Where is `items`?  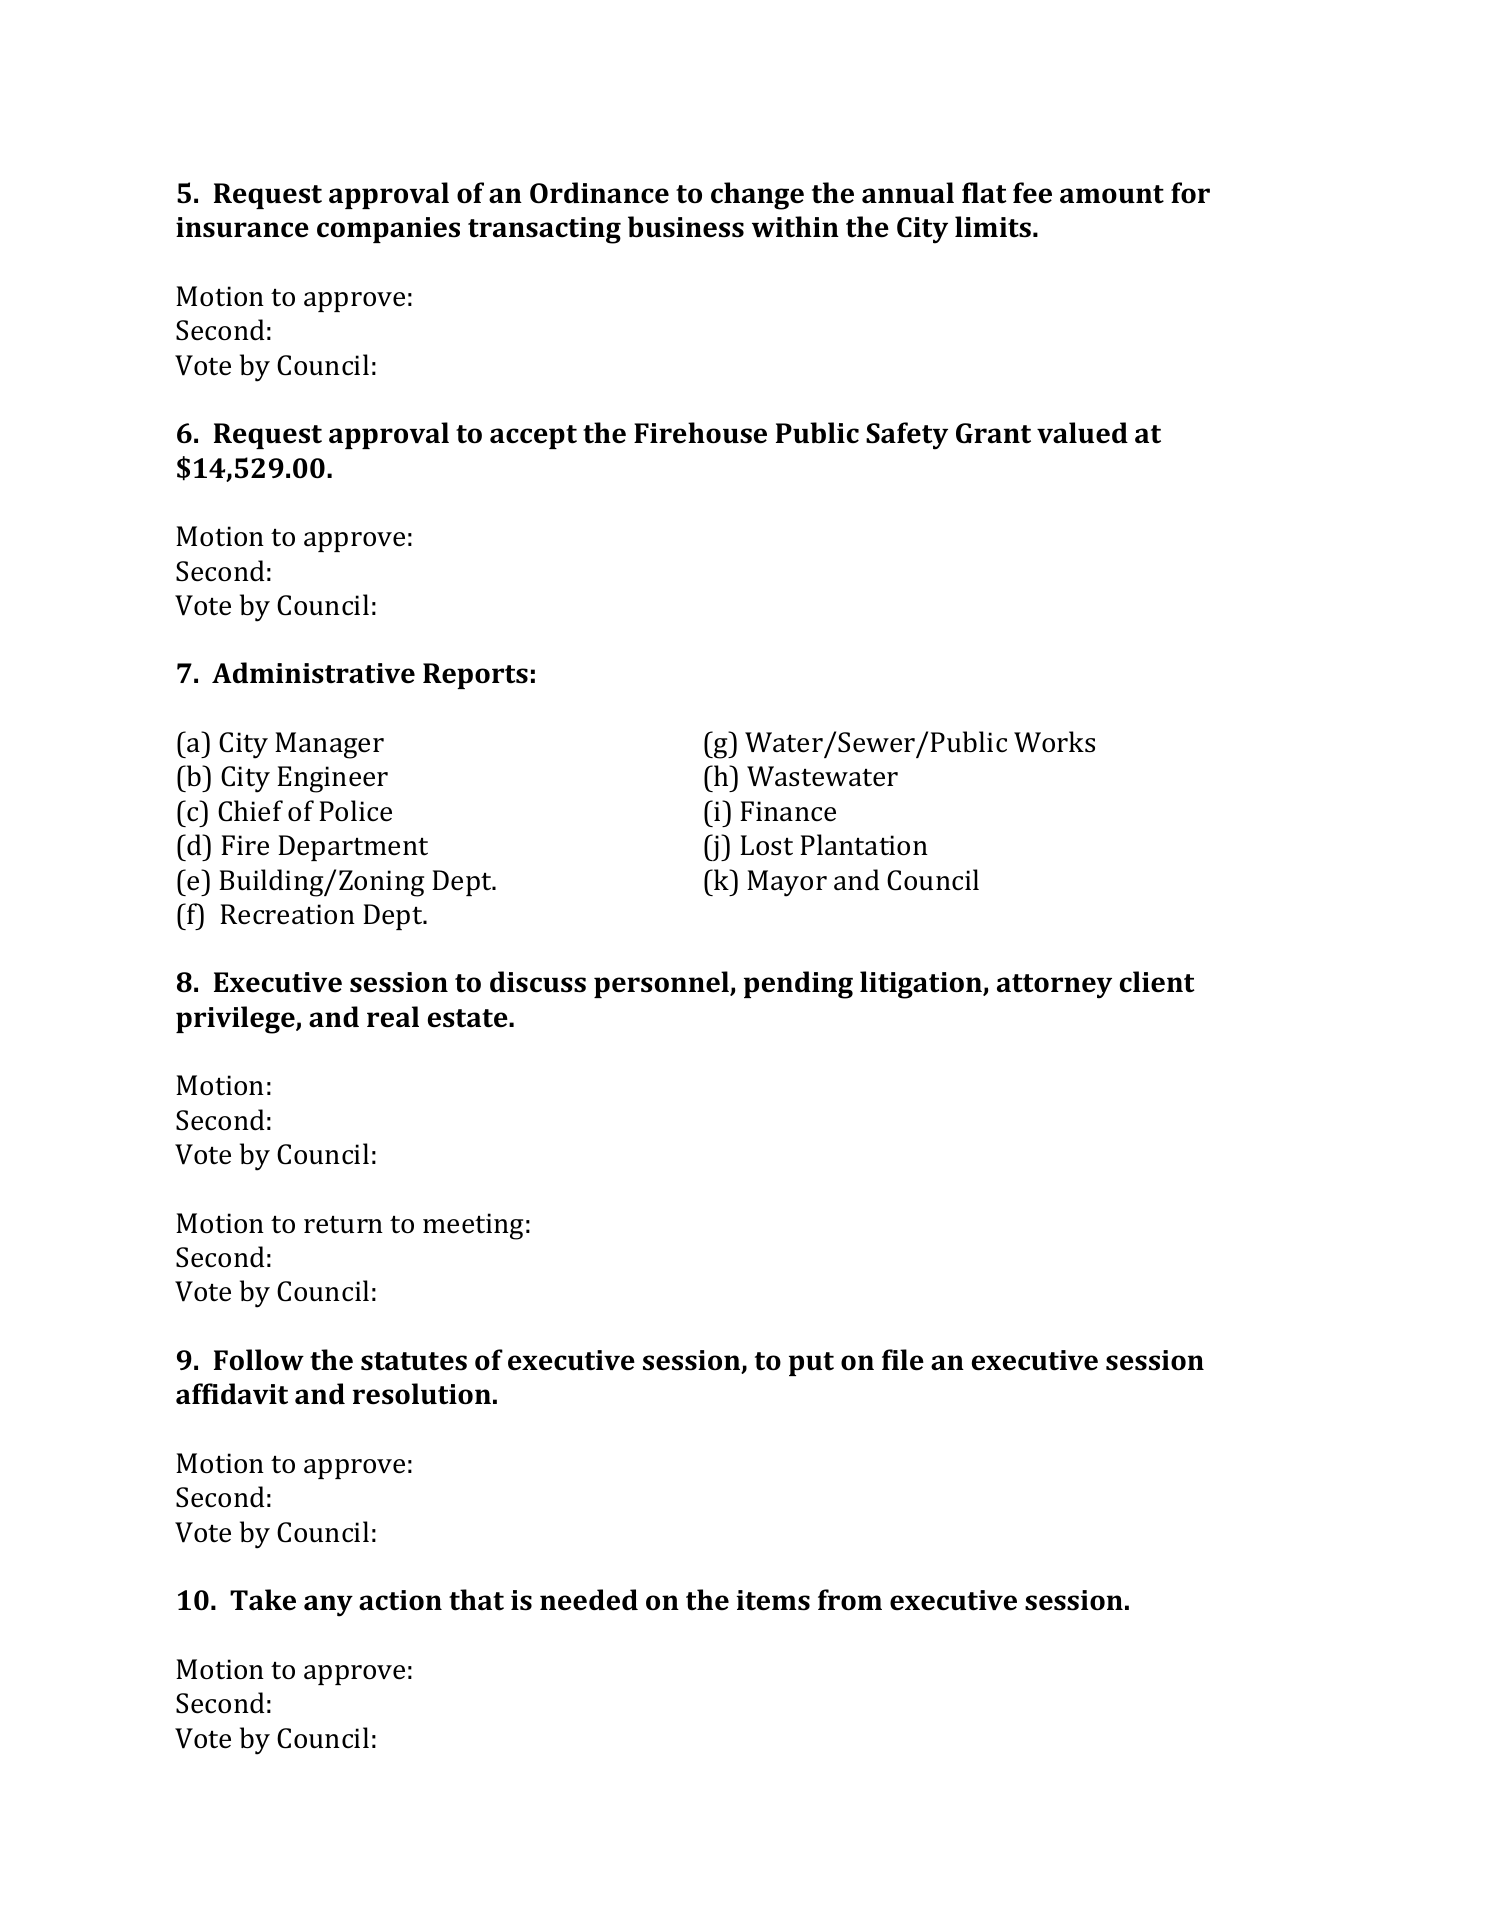
items is located at coordinates (773, 1600).
